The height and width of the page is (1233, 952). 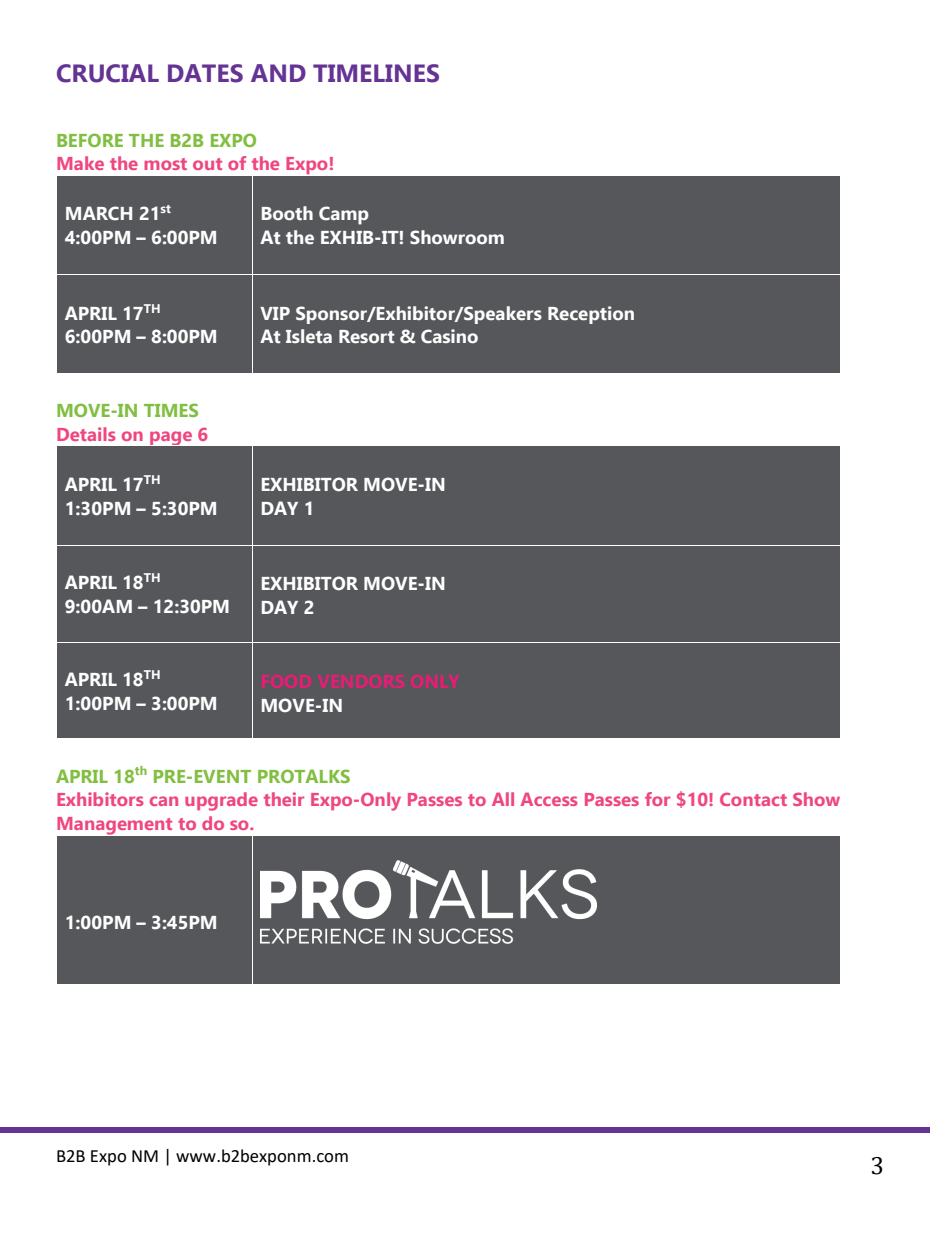 I want to click on TIMELINES, so click(x=376, y=73).
